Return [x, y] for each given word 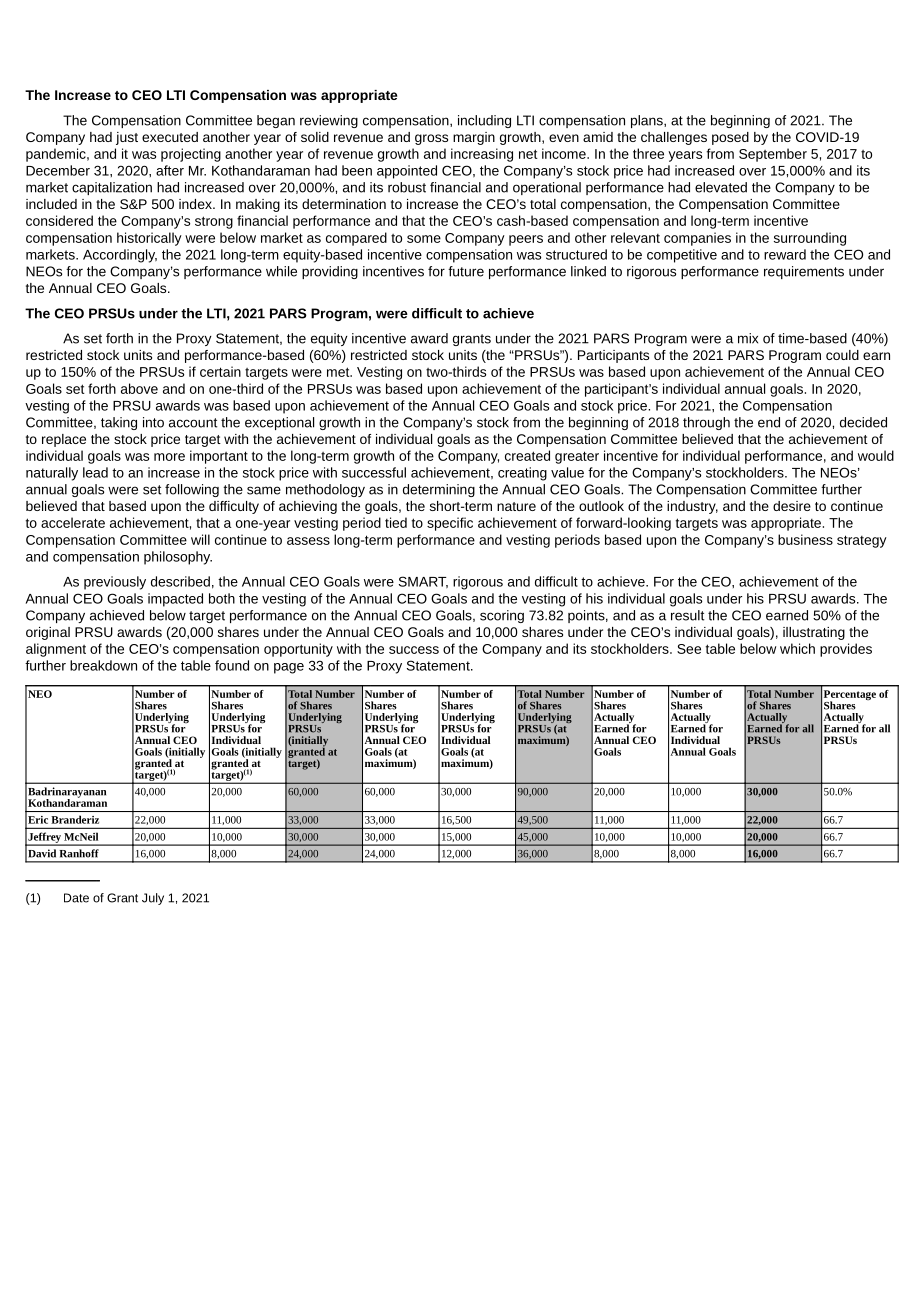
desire [792, 506]
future [466, 271]
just [127, 138]
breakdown [103, 665]
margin [474, 138]
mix [748, 338]
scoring [502, 616]
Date [76, 898]
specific [450, 524]
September [773, 155]
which [797, 648]
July [153, 899]
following [192, 490]
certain [220, 371]
